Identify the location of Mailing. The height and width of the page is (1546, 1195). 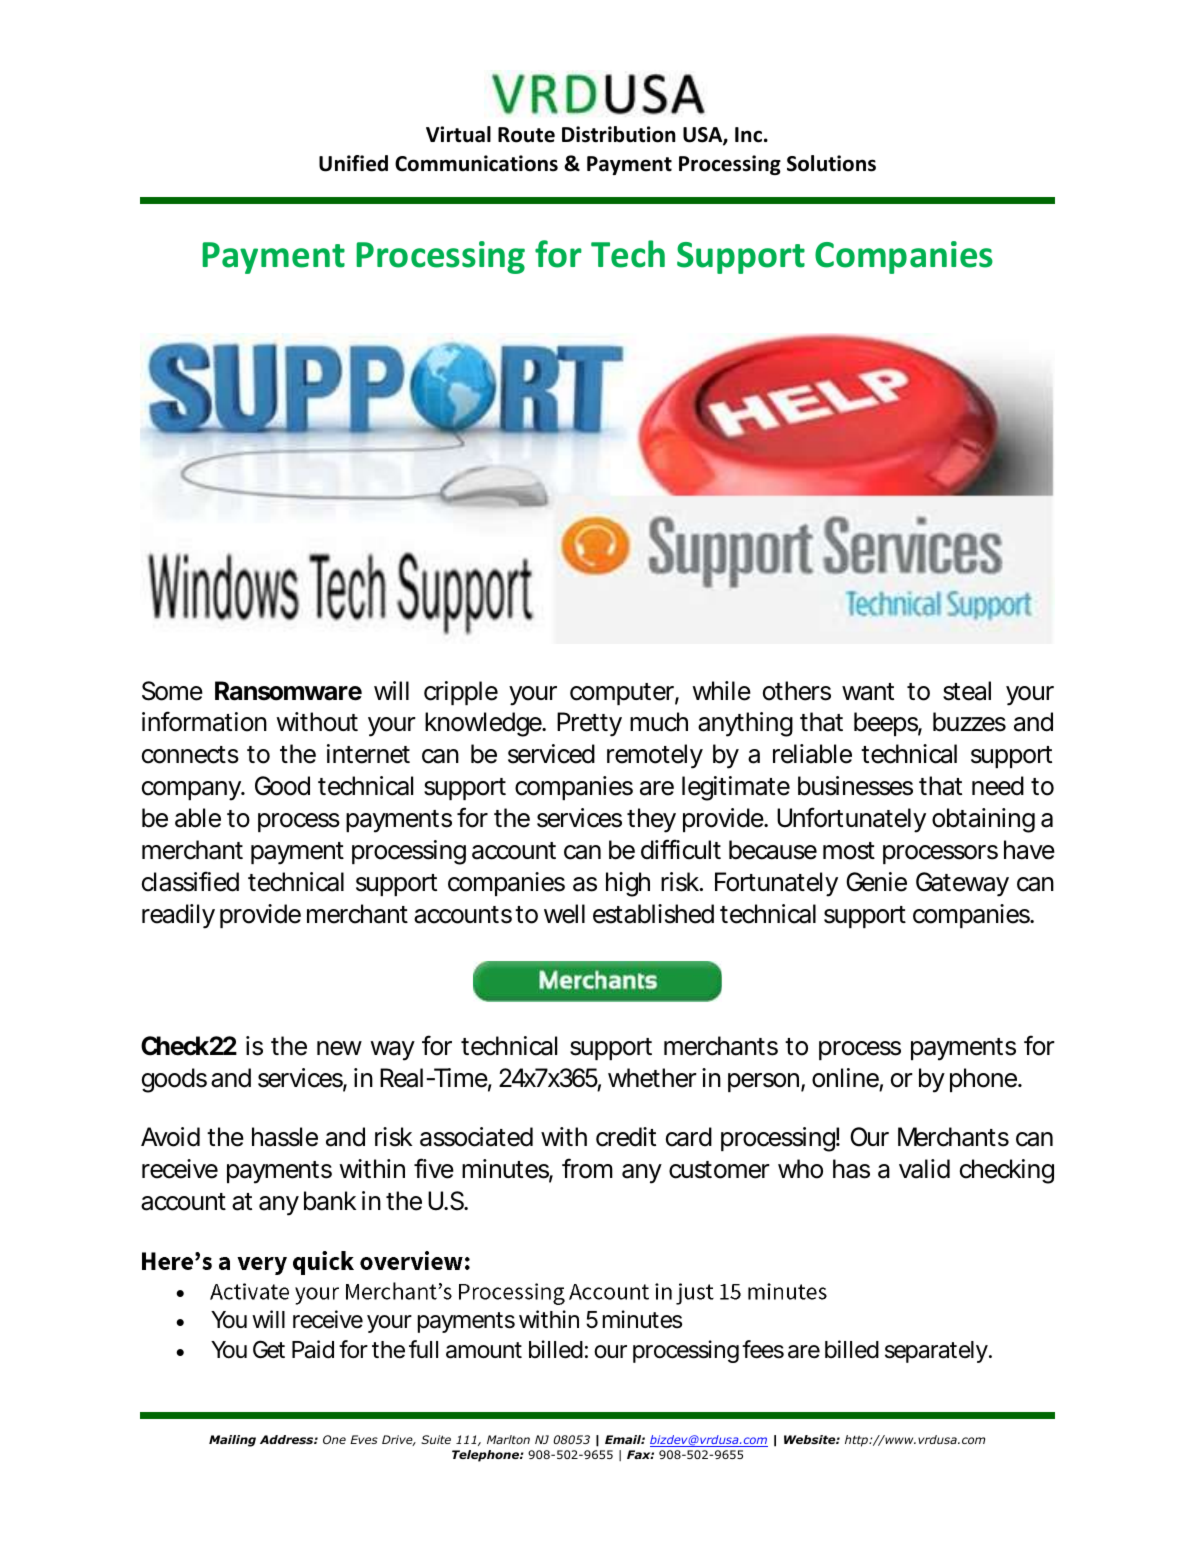
(232, 1441).
